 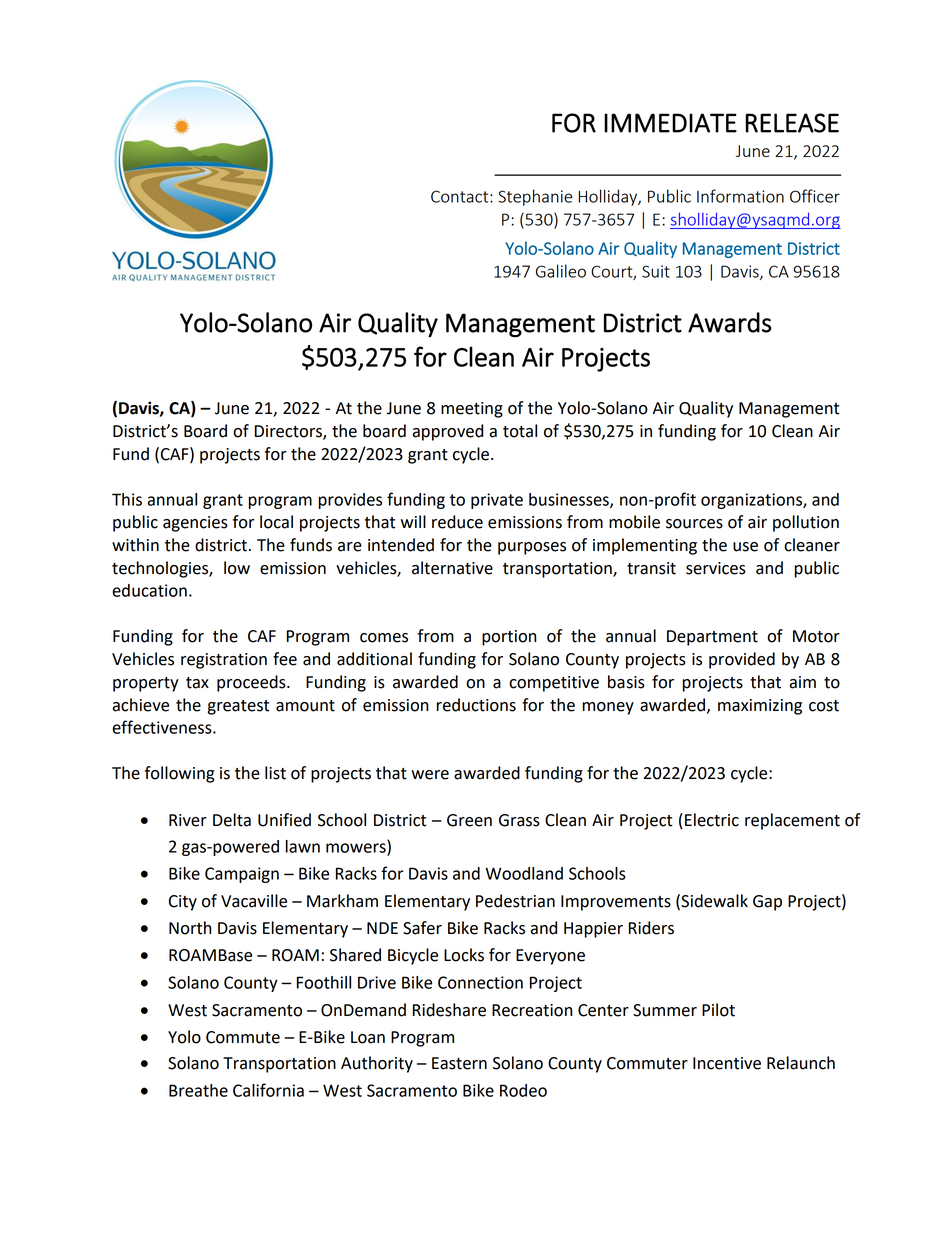 I want to click on Galileo, so click(x=561, y=271).
